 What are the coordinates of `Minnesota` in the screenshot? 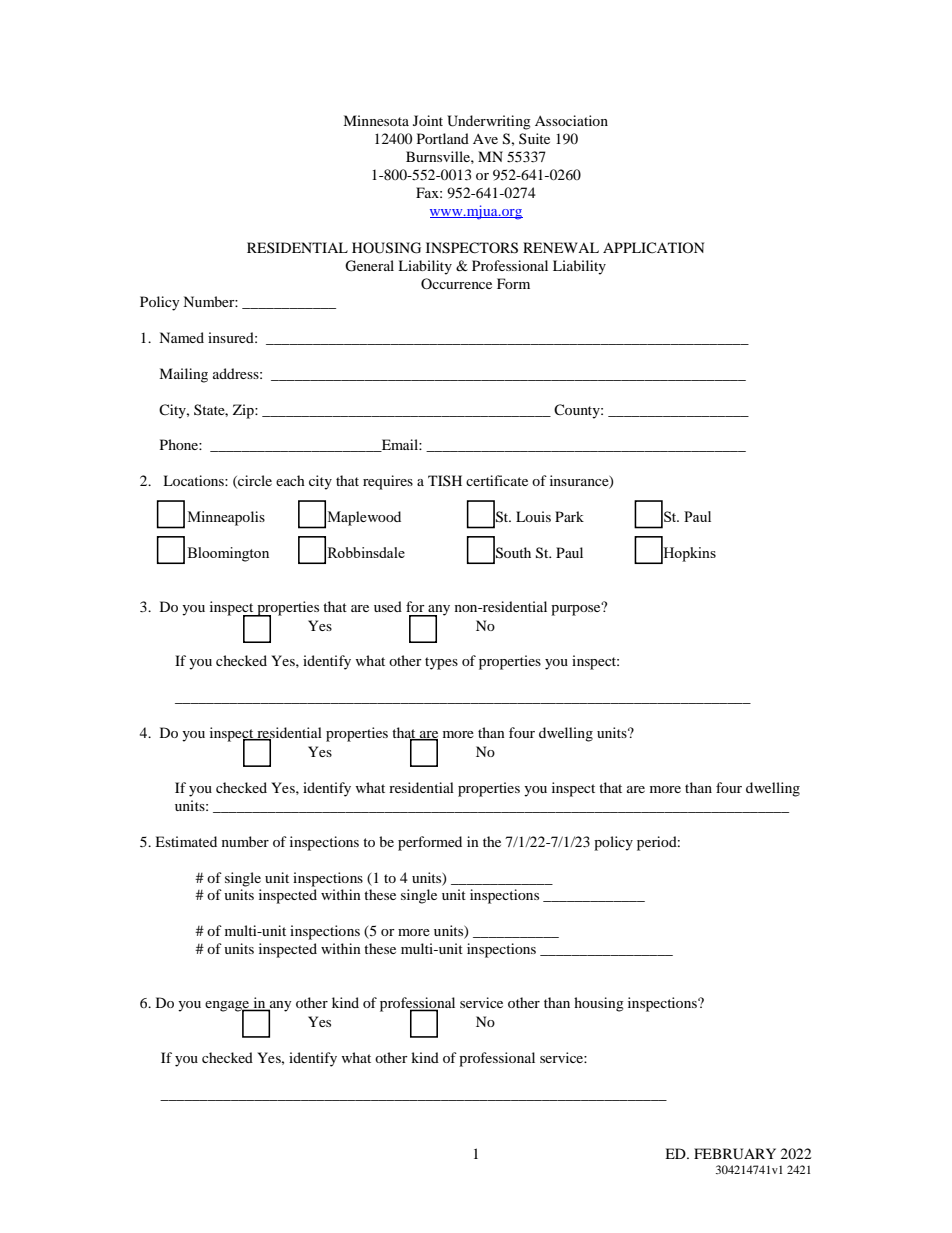 It's located at (376, 120).
